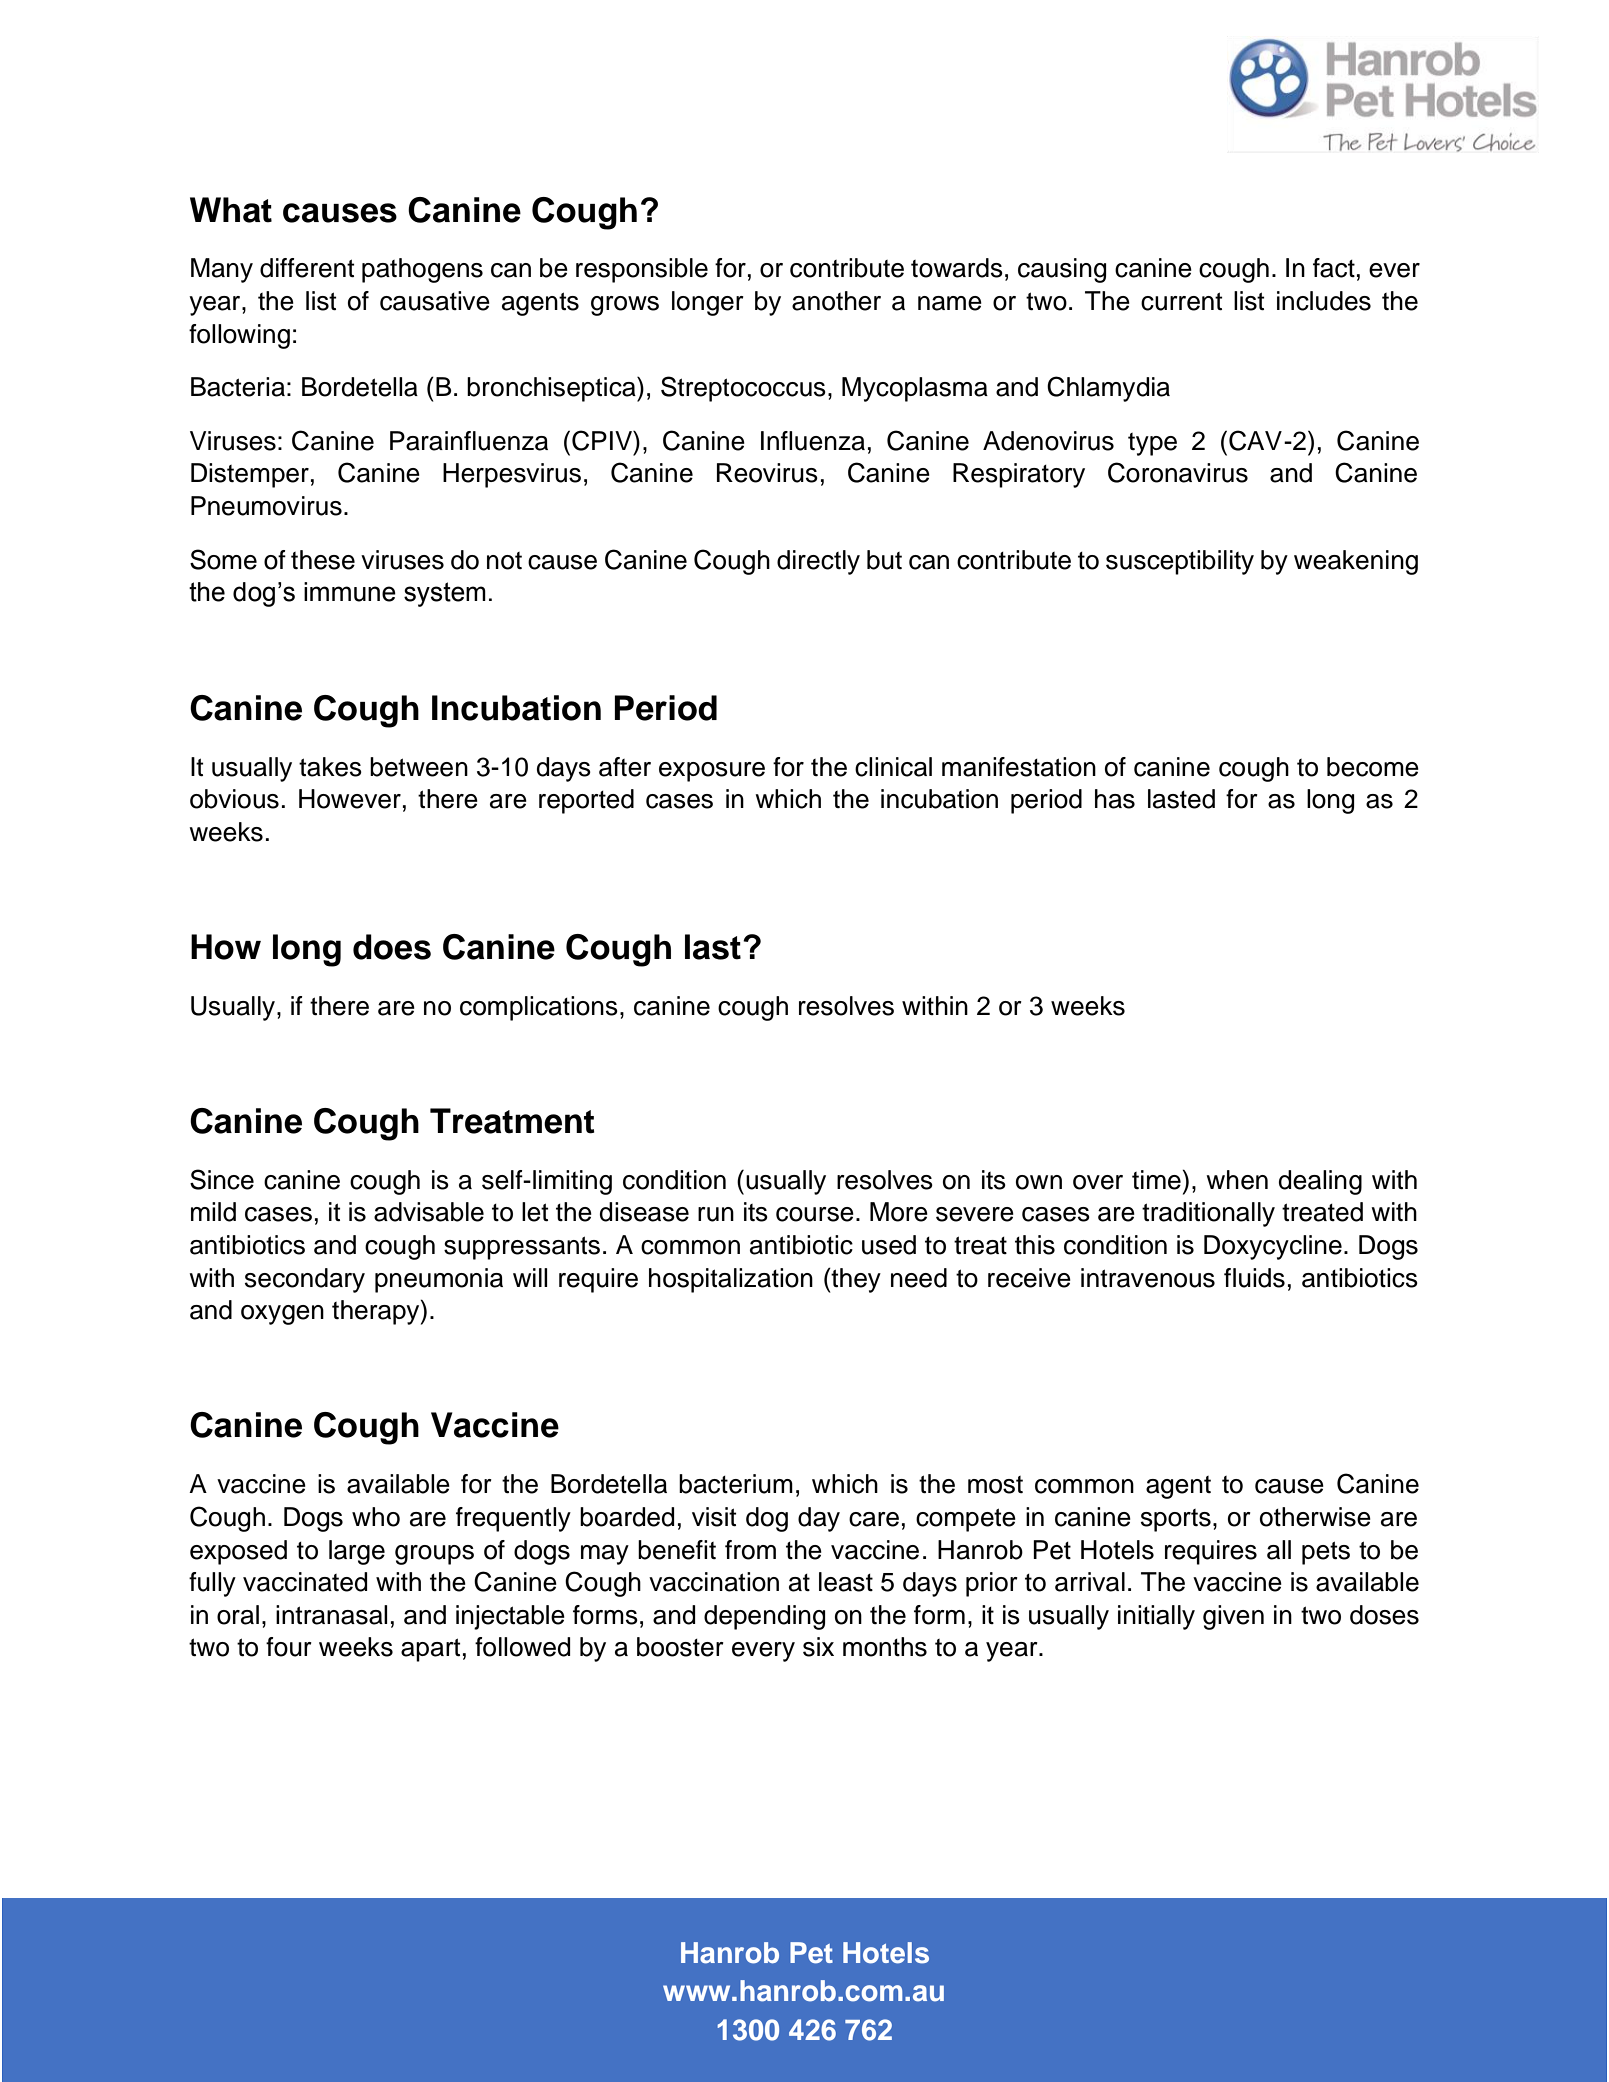 The height and width of the document is (2082, 1609). Describe the element at coordinates (1373, 767) in the document. I see `become` at that location.
